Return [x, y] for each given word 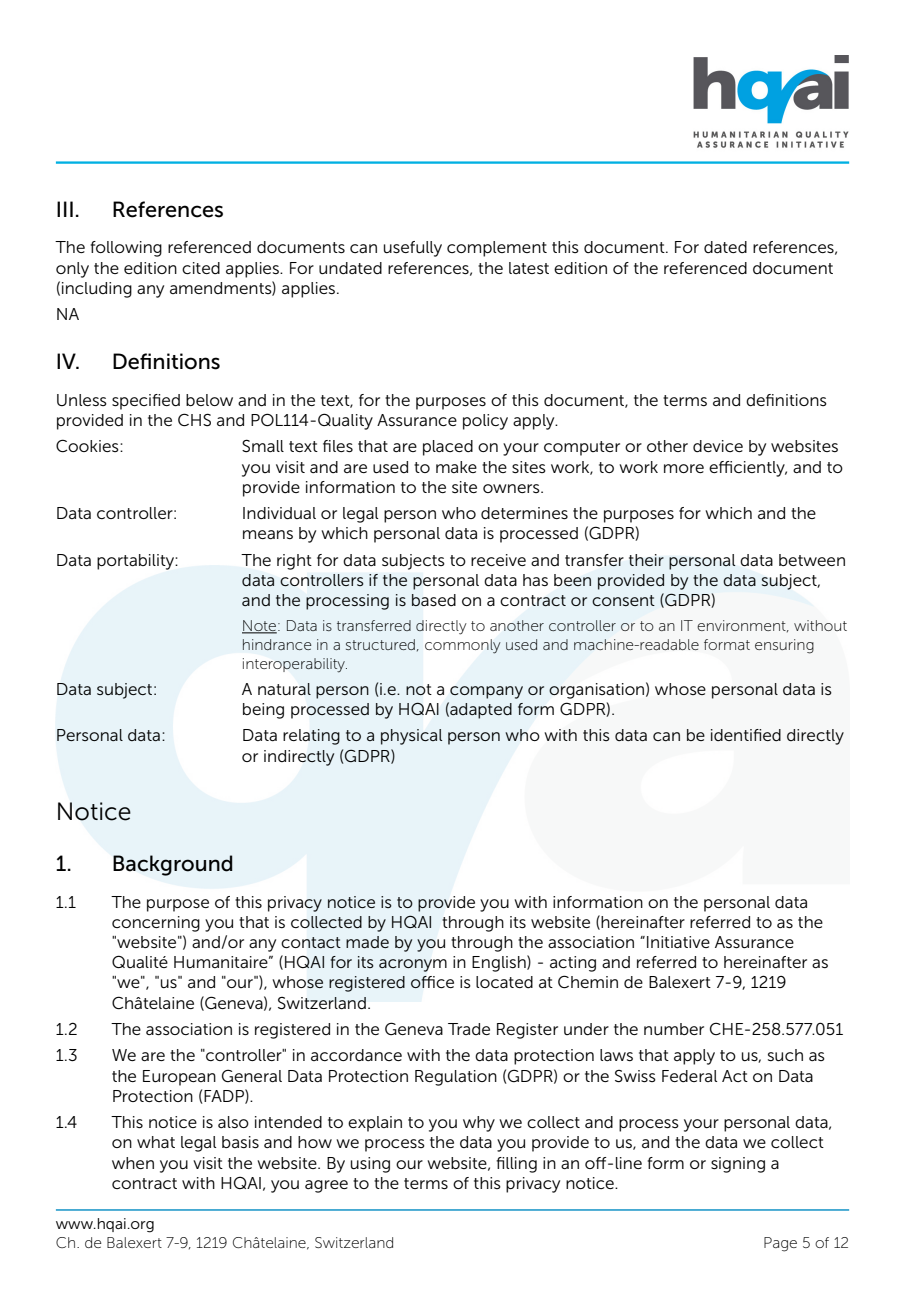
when [133, 1163]
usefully [413, 249]
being [263, 711]
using [370, 1165]
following [126, 249]
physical [411, 737]
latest [529, 268]
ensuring [784, 646]
